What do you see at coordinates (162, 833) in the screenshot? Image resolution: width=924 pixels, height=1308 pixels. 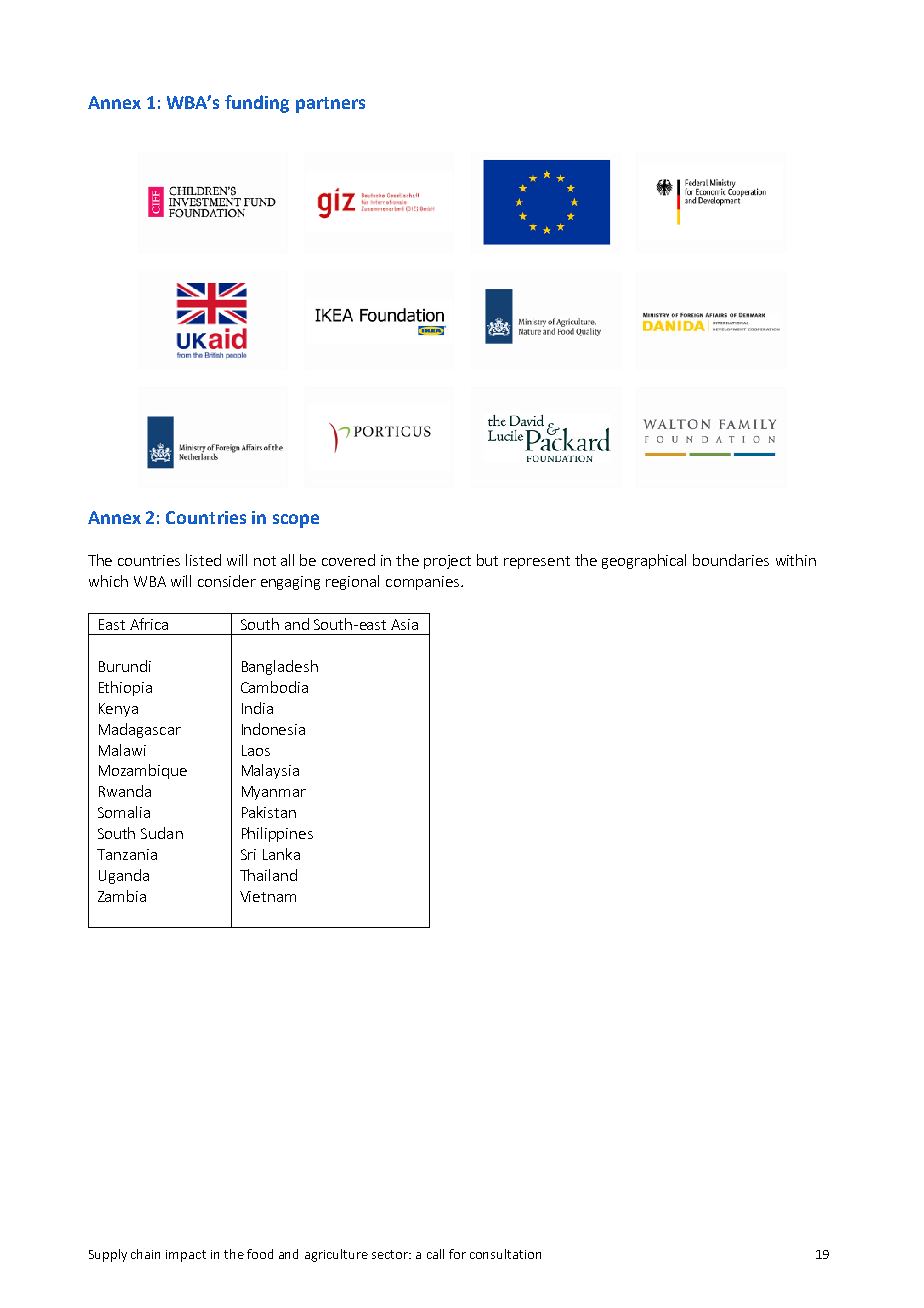 I see `Sudan` at bounding box center [162, 833].
